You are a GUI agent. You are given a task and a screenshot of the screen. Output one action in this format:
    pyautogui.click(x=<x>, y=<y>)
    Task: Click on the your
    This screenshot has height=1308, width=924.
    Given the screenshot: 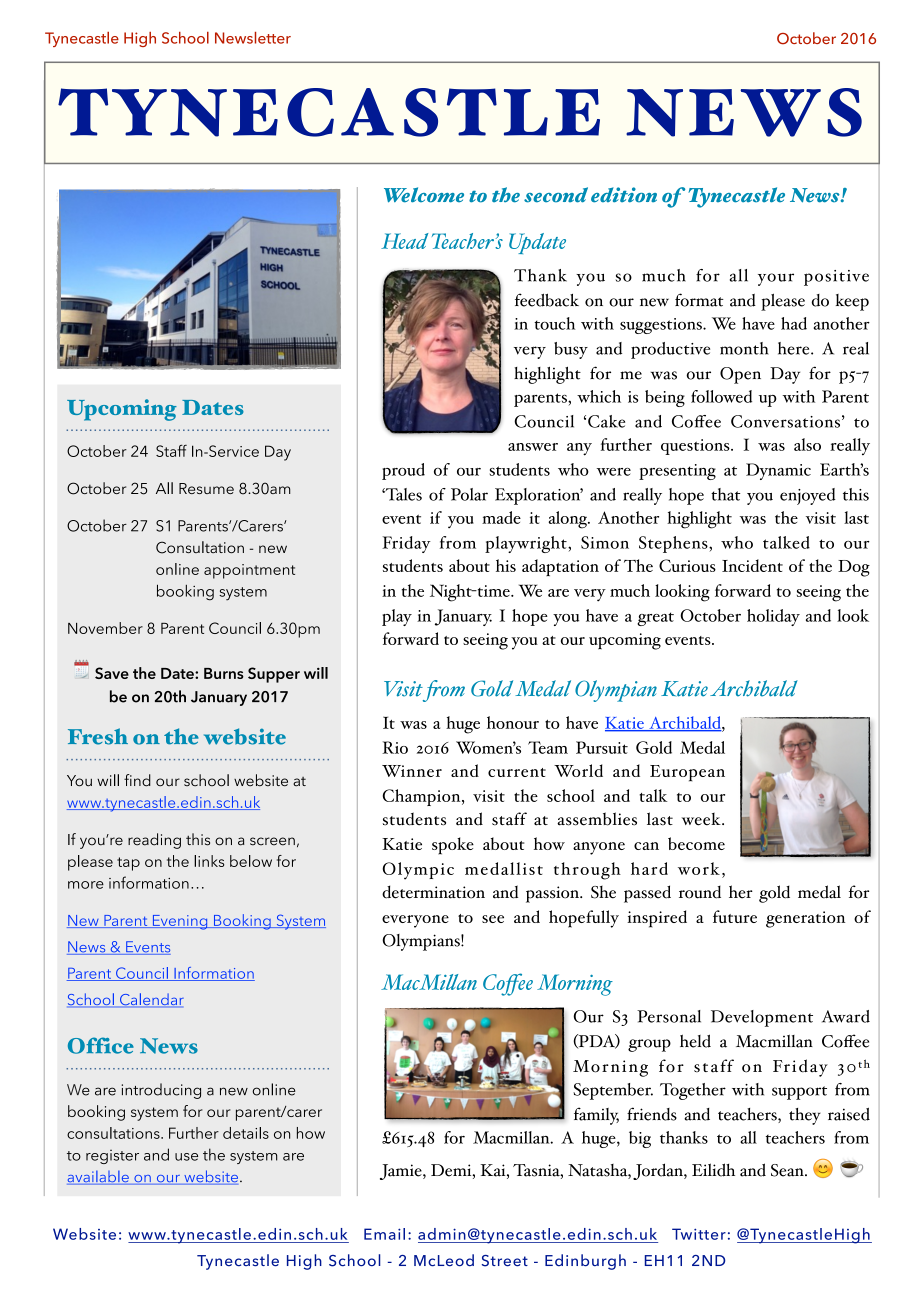 What is the action you would take?
    pyautogui.click(x=776, y=279)
